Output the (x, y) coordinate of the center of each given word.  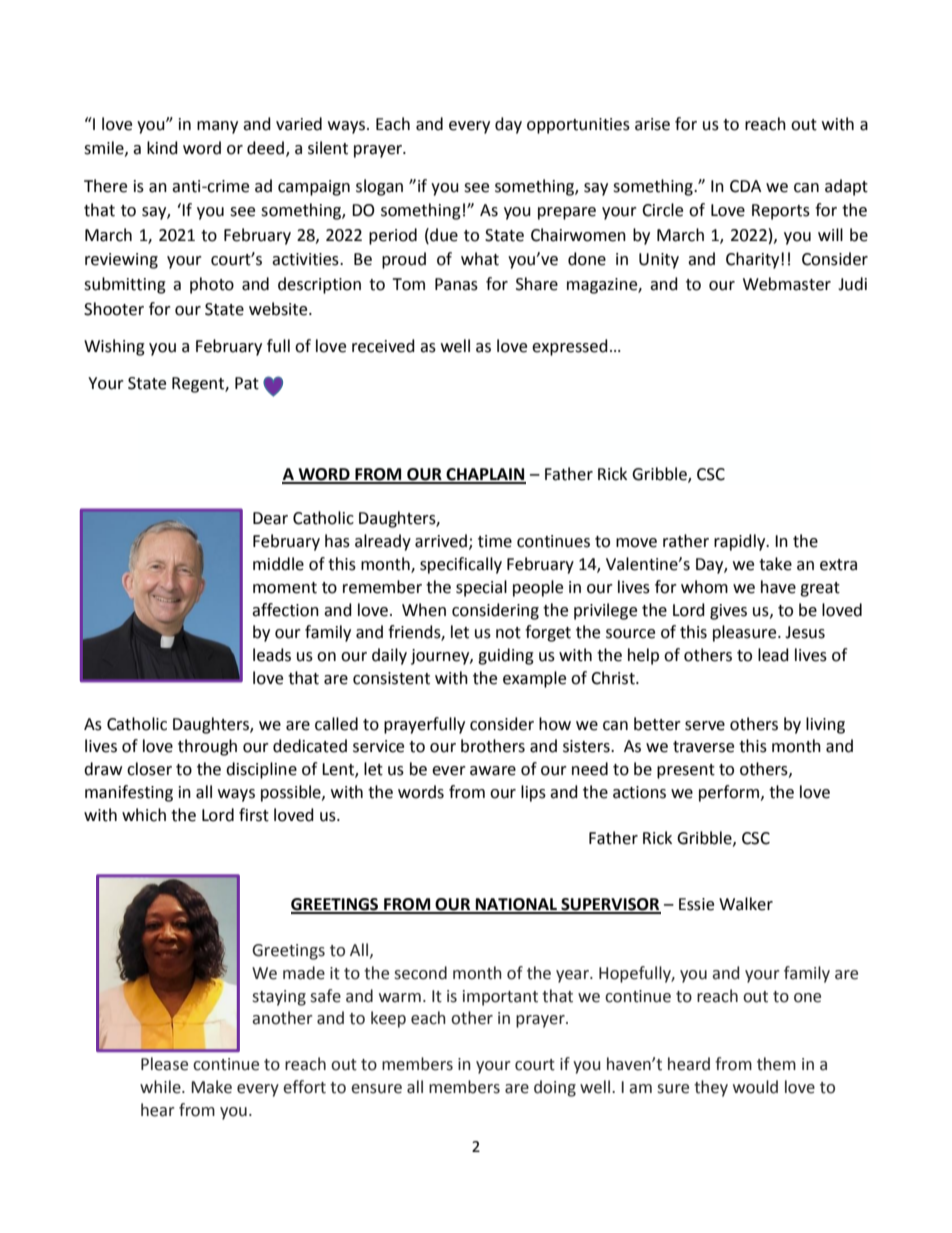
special (481, 588)
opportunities (578, 126)
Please (164, 1064)
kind (162, 148)
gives (728, 612)
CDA (745, 186)
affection (285, 610)
